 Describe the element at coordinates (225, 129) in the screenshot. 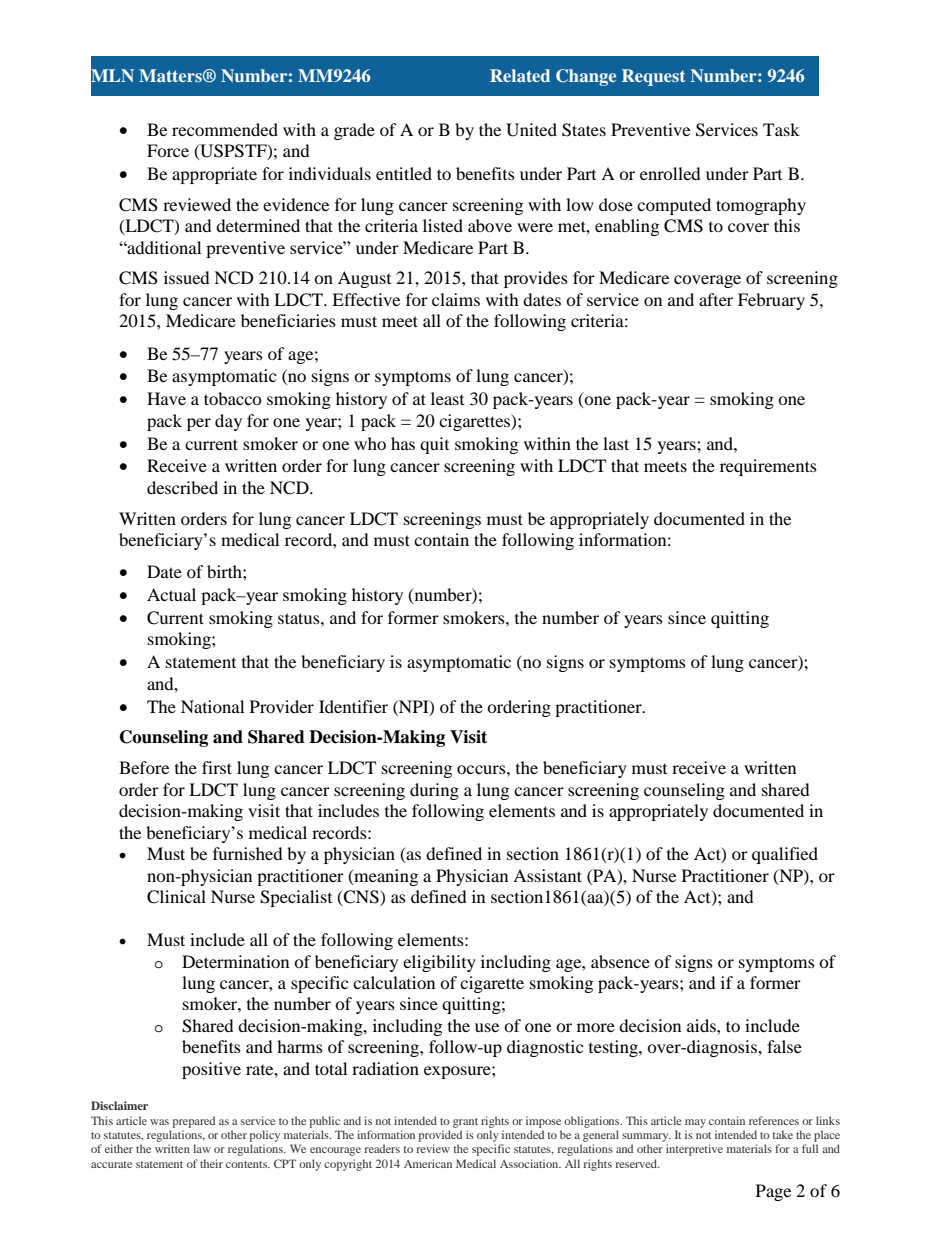

I see `recommended` at that location.
